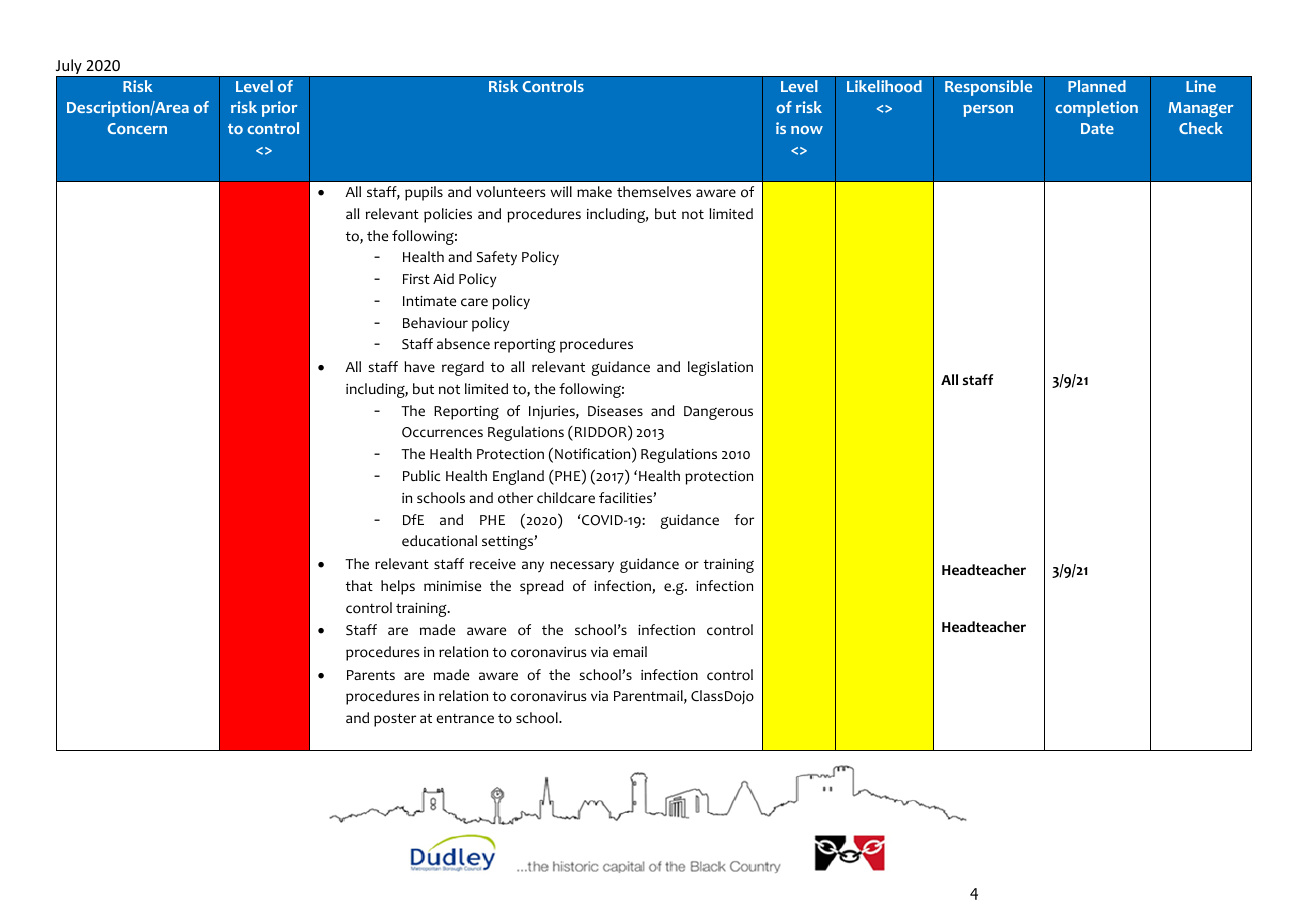 This document has height=924, width=1308. I want to click on Parents, so click(371, 675).
